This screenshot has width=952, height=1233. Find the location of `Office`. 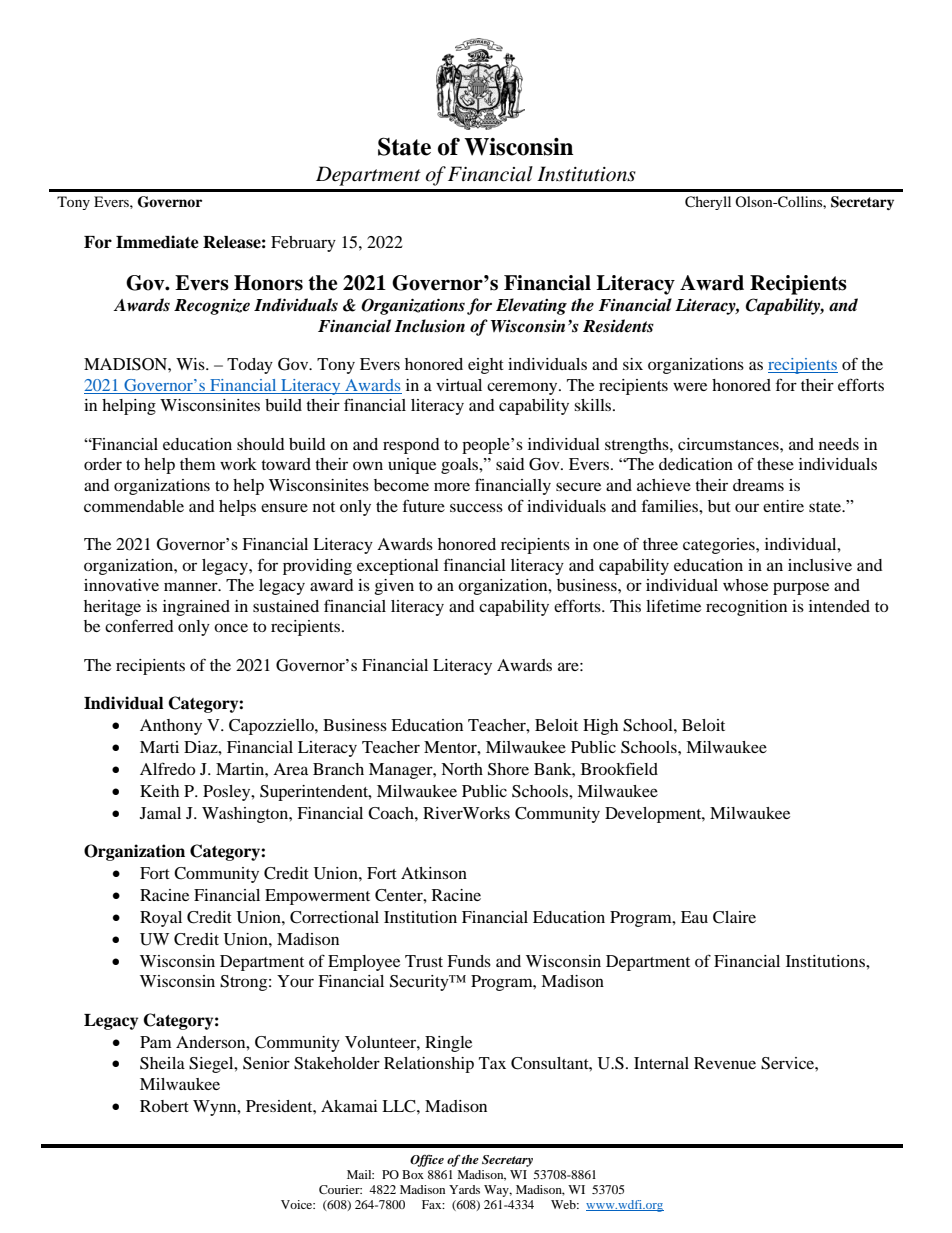

Office is located at coordinates (427, 1160).
